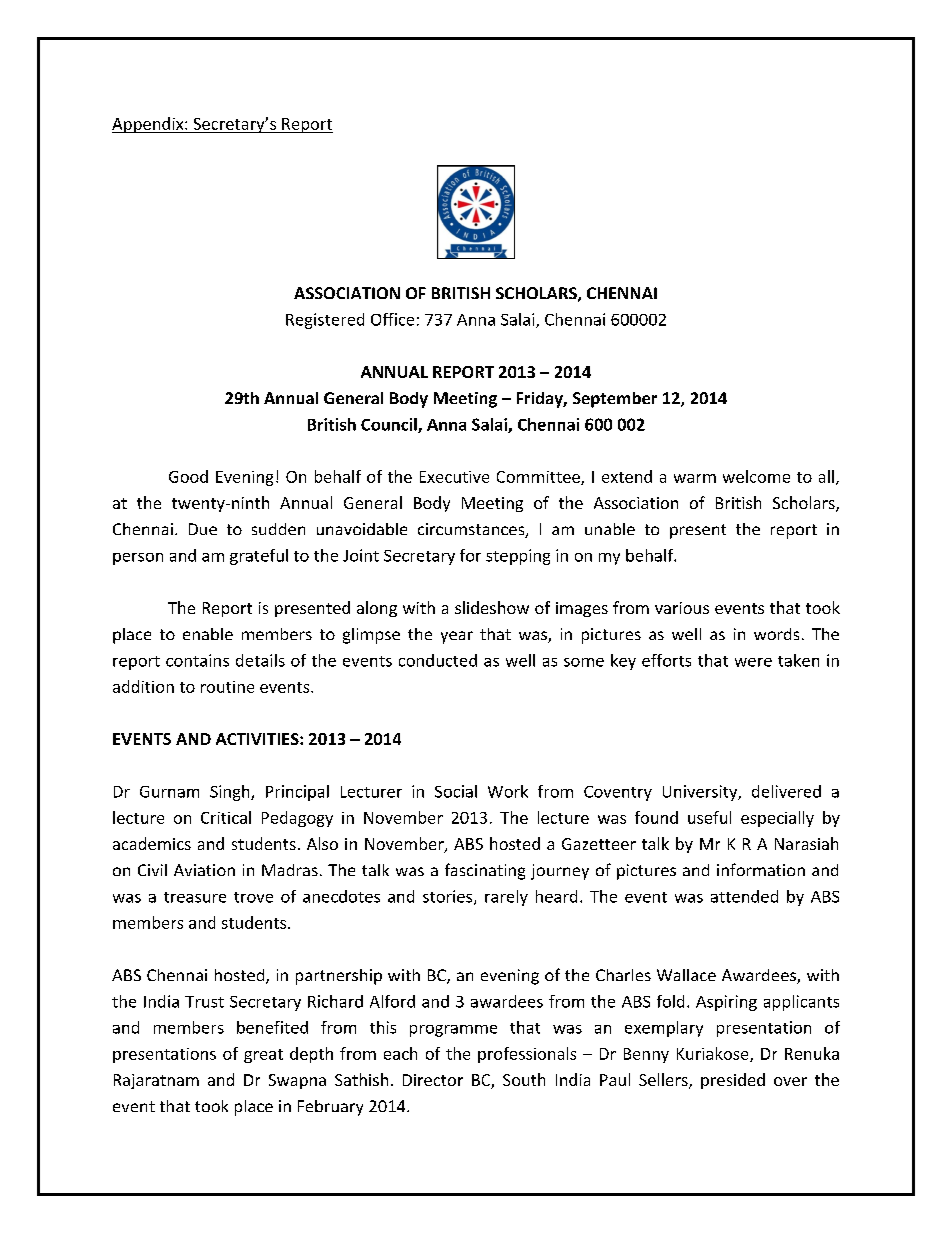 Image resolution: width=952 pixels, height=1233 pixels. I want to click on attended, so click(744, 896).
